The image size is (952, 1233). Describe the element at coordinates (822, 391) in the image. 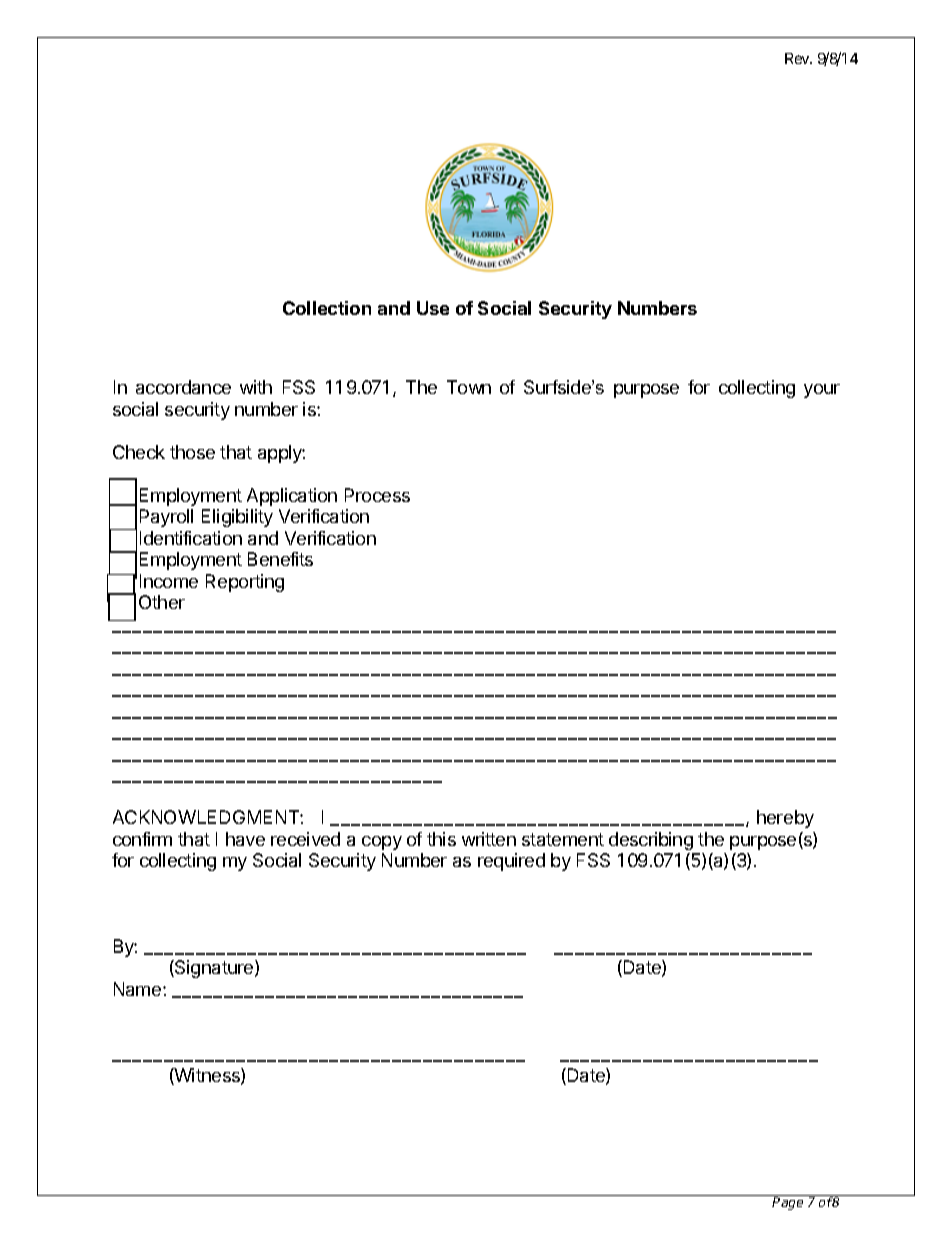

I see `your` at that location.
